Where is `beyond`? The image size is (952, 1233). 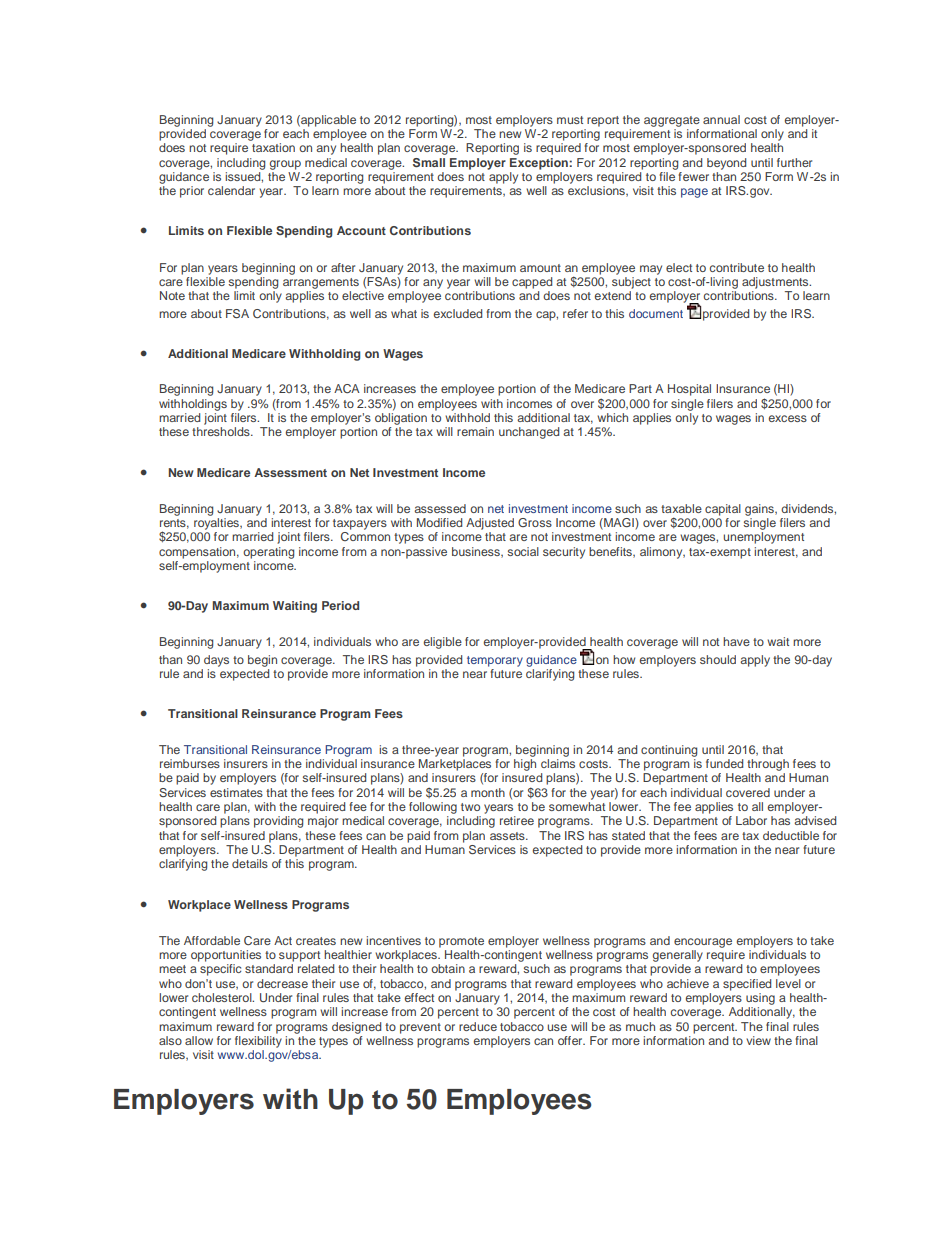 beyond is located at coordinates (726, 164).
